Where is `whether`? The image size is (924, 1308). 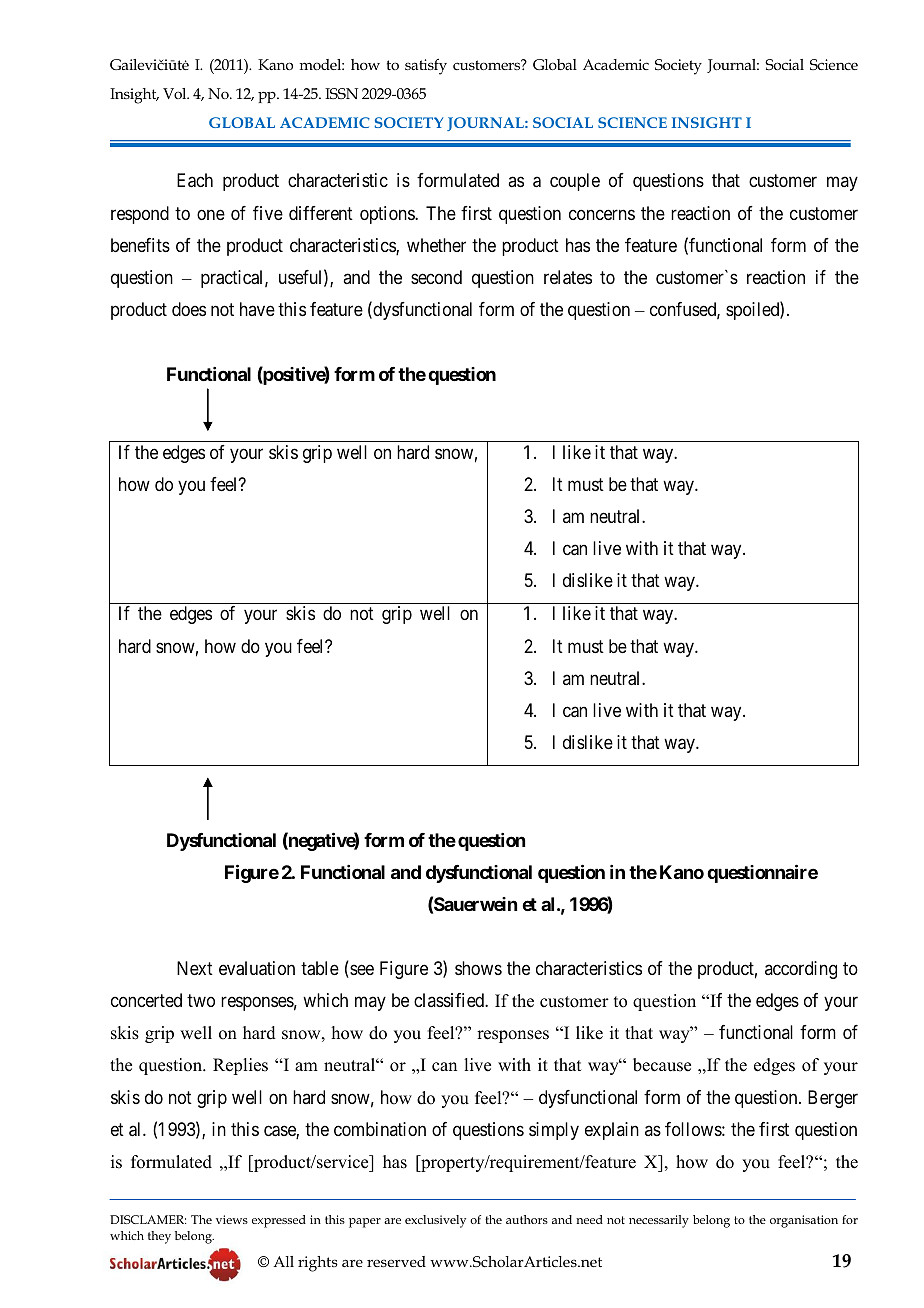
whether is located at coordinates (436, 245).
